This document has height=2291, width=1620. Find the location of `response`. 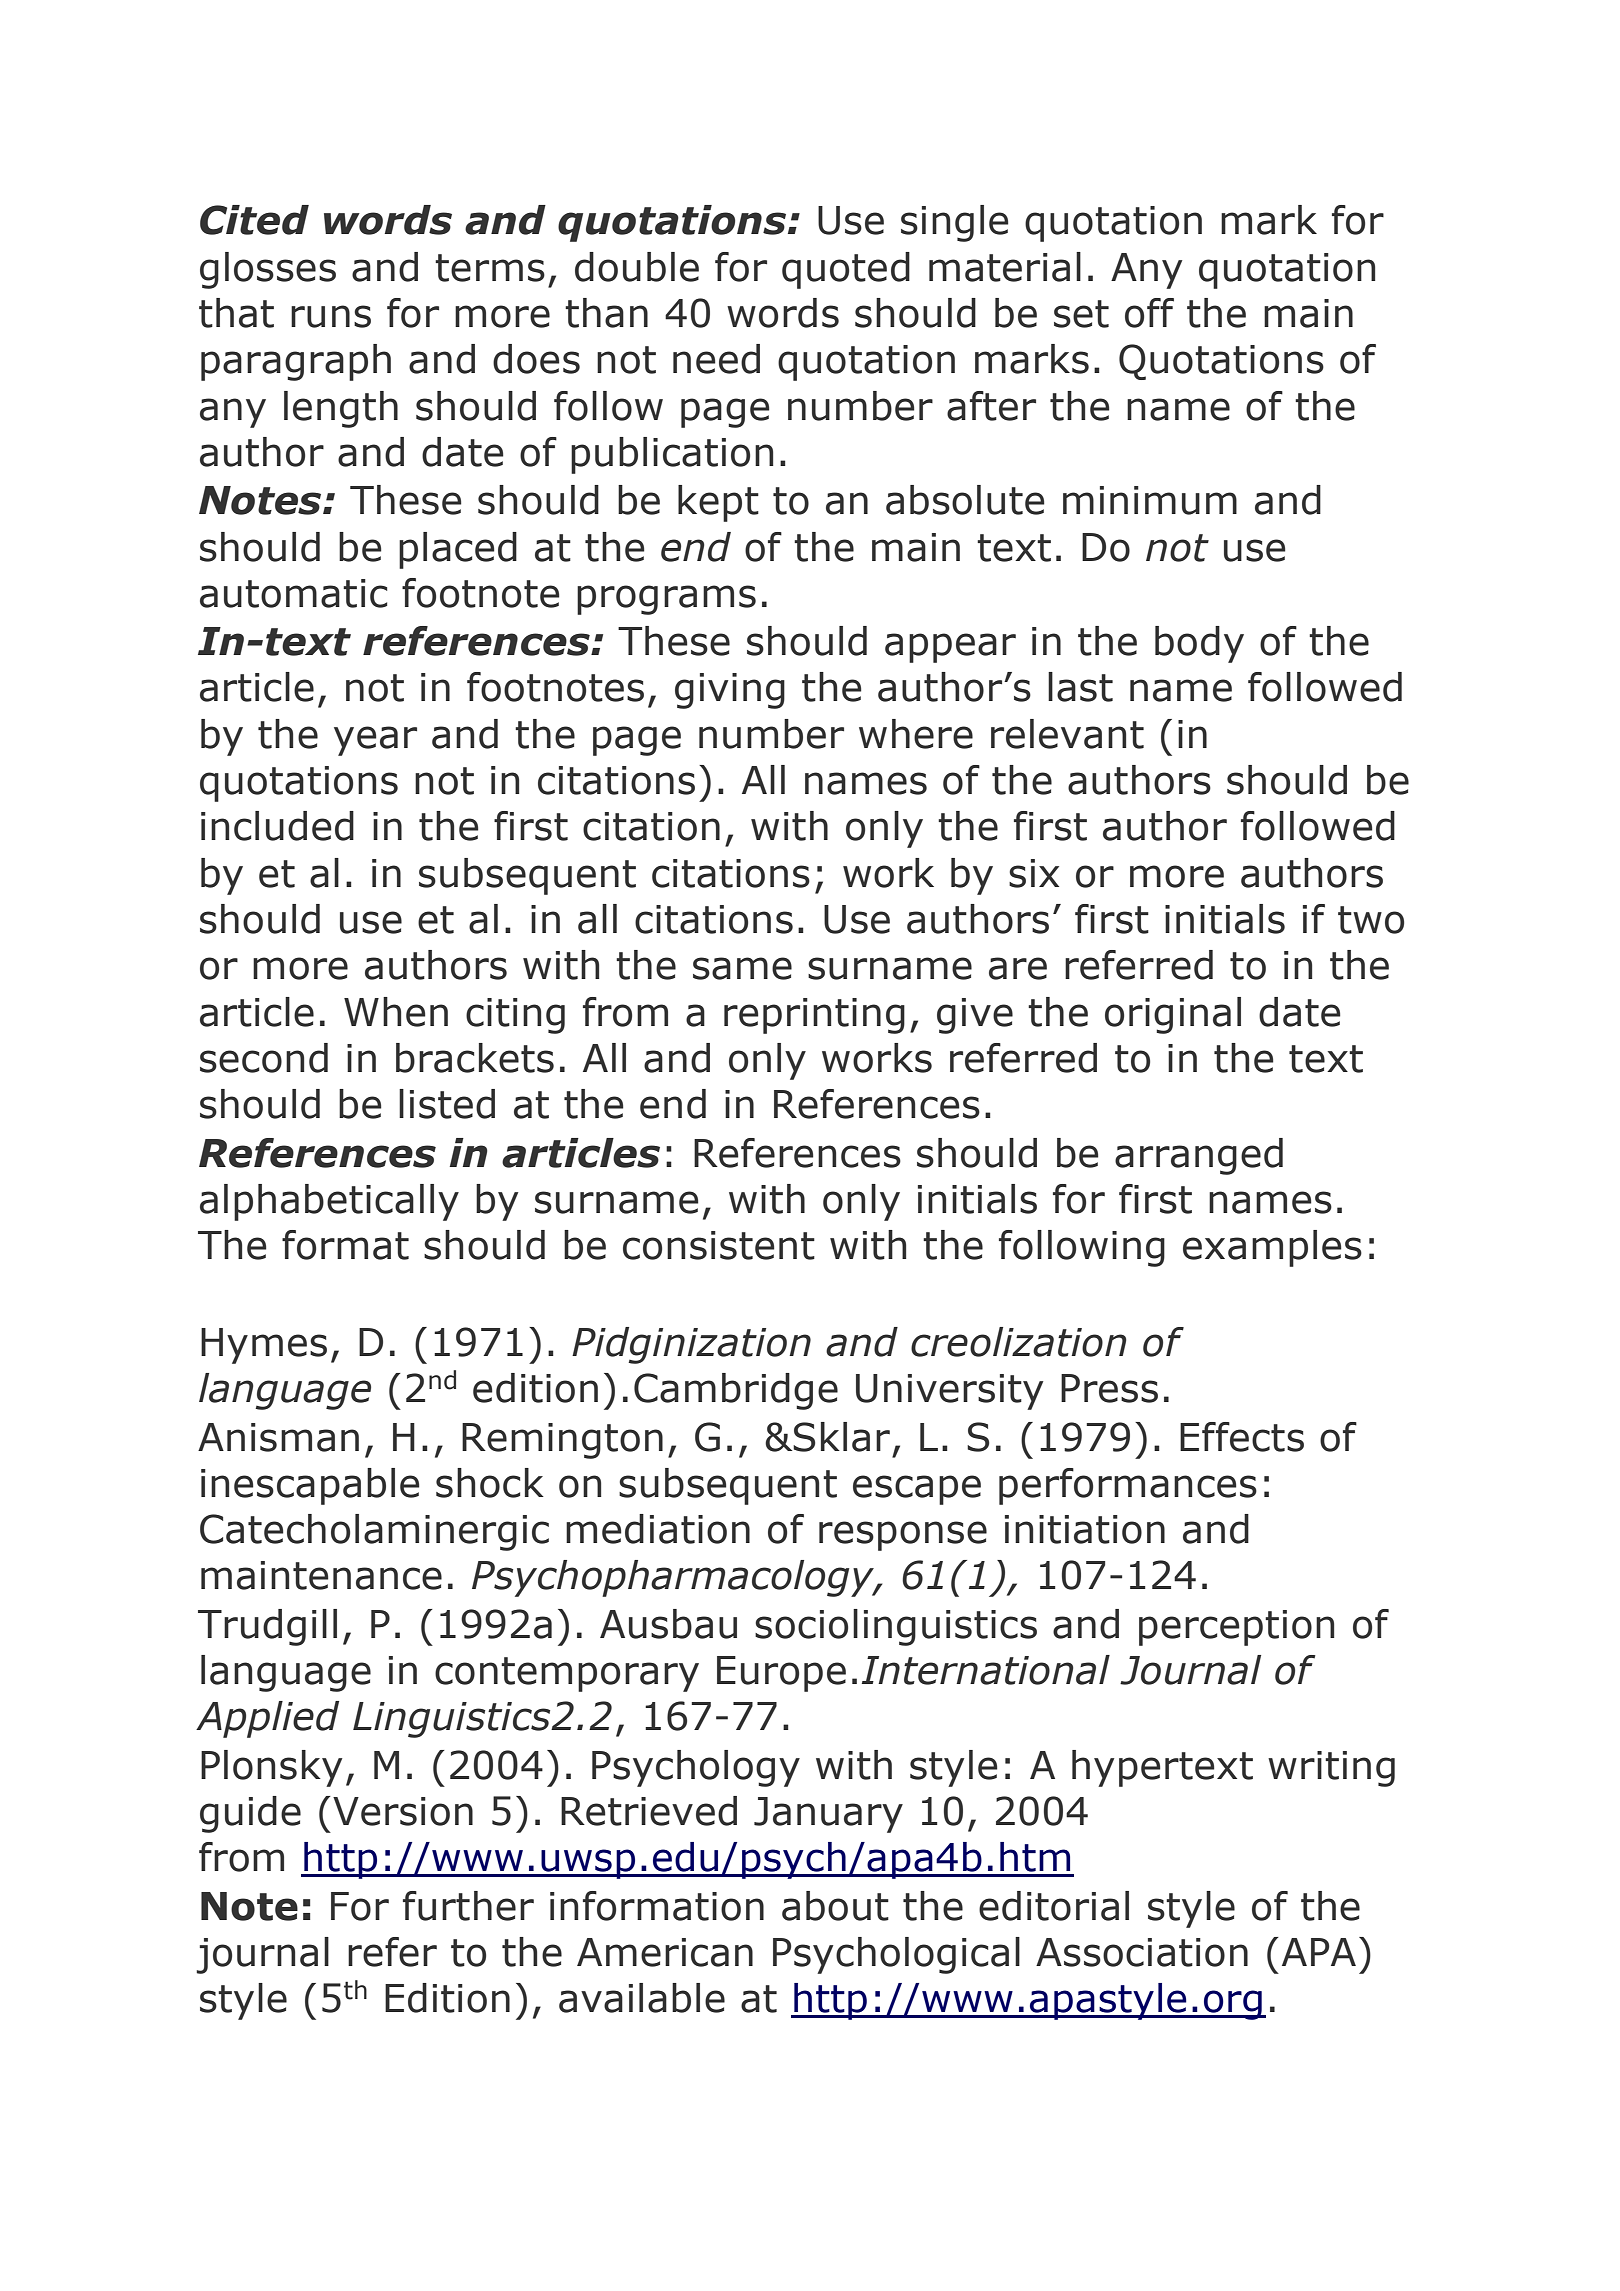

response is located at coordinates (903, 1536).
